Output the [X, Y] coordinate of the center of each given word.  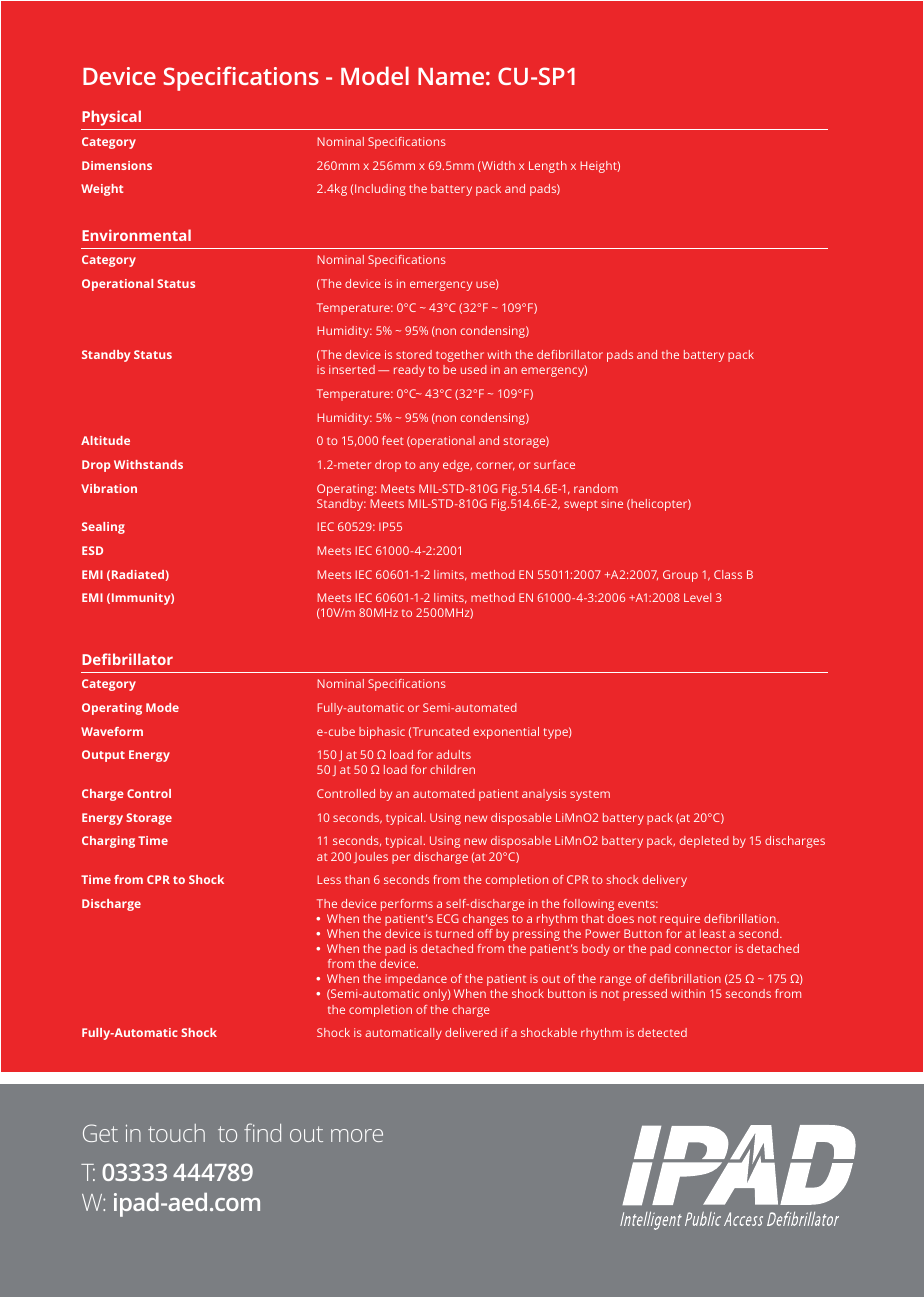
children [452, 769]
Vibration [109, 488]
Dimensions [117, 165]
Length [548, 167]
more [357, 1135]
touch [176, 1133]
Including [380, 190]
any [429, 467]
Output [103, 756]
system [590, 795]
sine [612, 503]
